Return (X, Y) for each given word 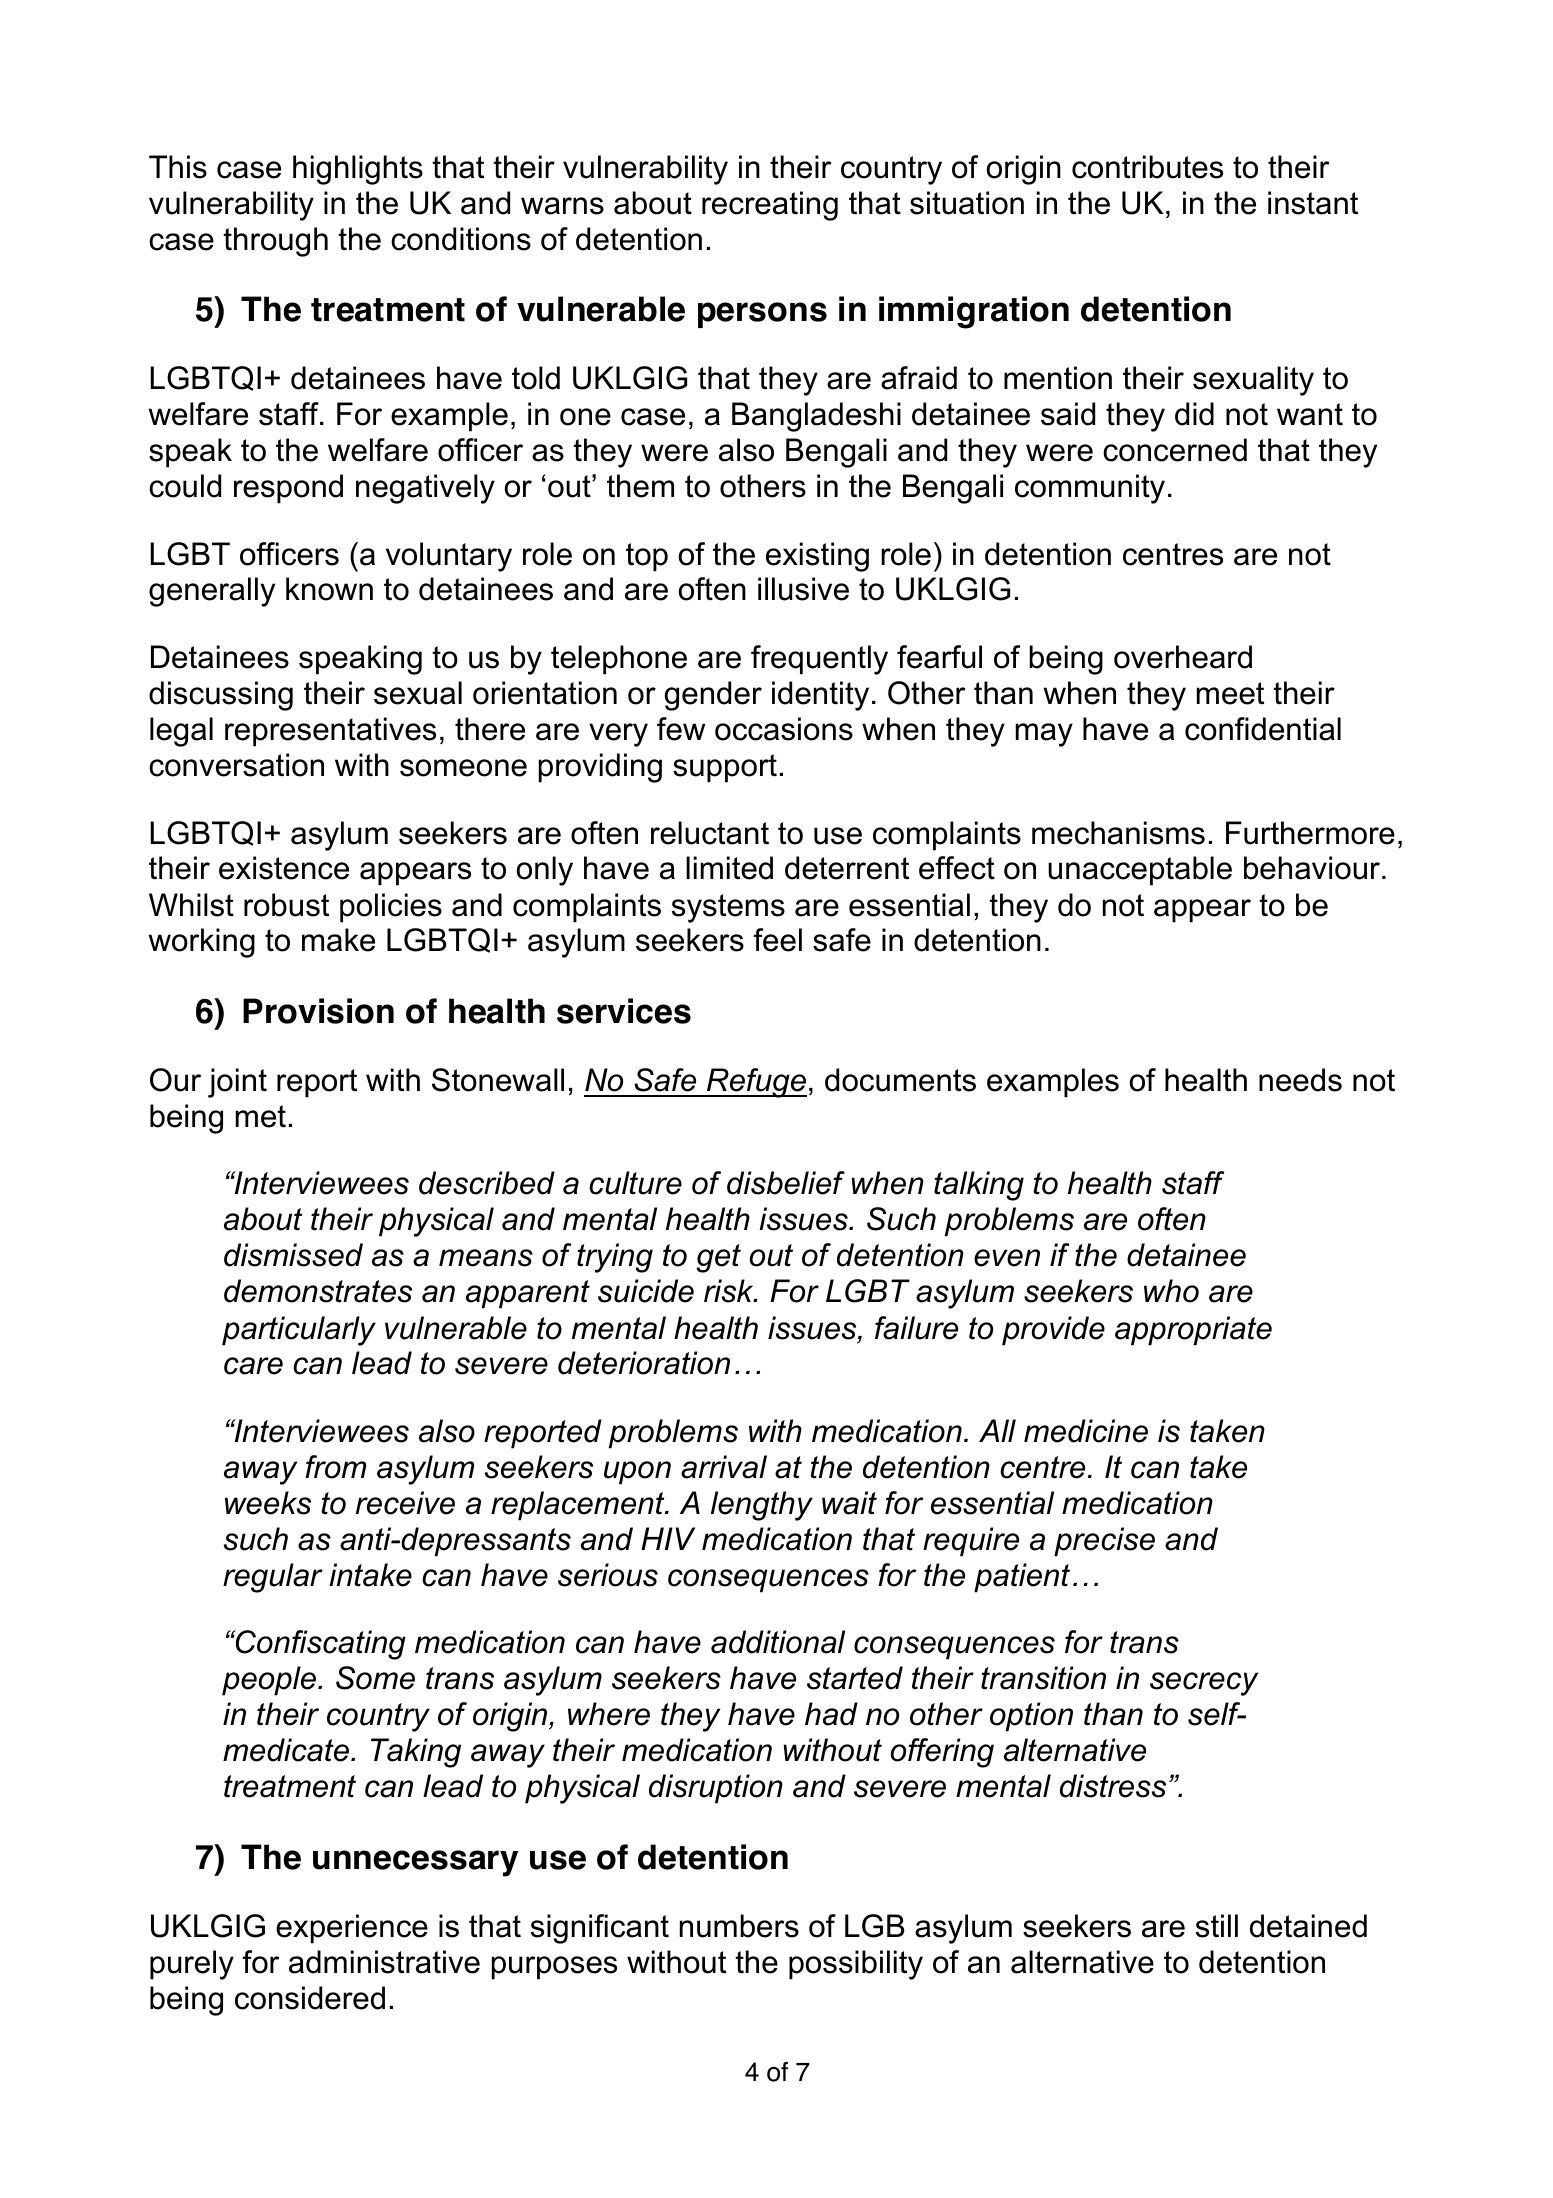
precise (1104, 1542)
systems (728, 908)
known (329, 589)
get (719, 1258)
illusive (803, 589)
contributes (1147, 167)
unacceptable (1140, 871)
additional (778, 1642)
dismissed (293, 1255)
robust (286, 905)
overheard (1183, 657)
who (1171, 1291)
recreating (770, 206)
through (275, 242)
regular (273, 1578)
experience (352, 1929)
